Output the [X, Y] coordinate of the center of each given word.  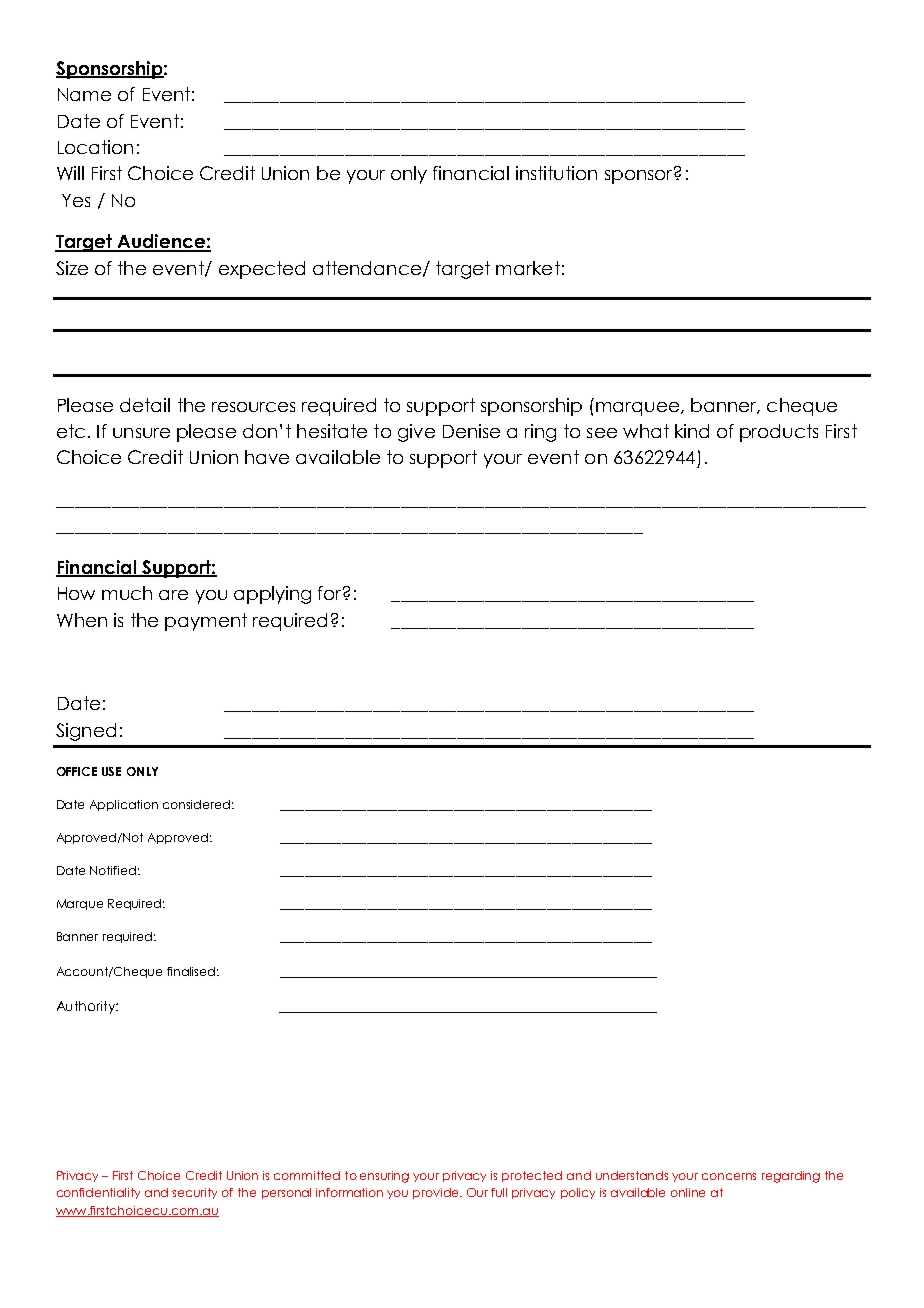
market [528, 268]
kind [692, 431]
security [194, 1193]
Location [95, 147]
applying [272, 595]
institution [556, 173]
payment [206, 622]
